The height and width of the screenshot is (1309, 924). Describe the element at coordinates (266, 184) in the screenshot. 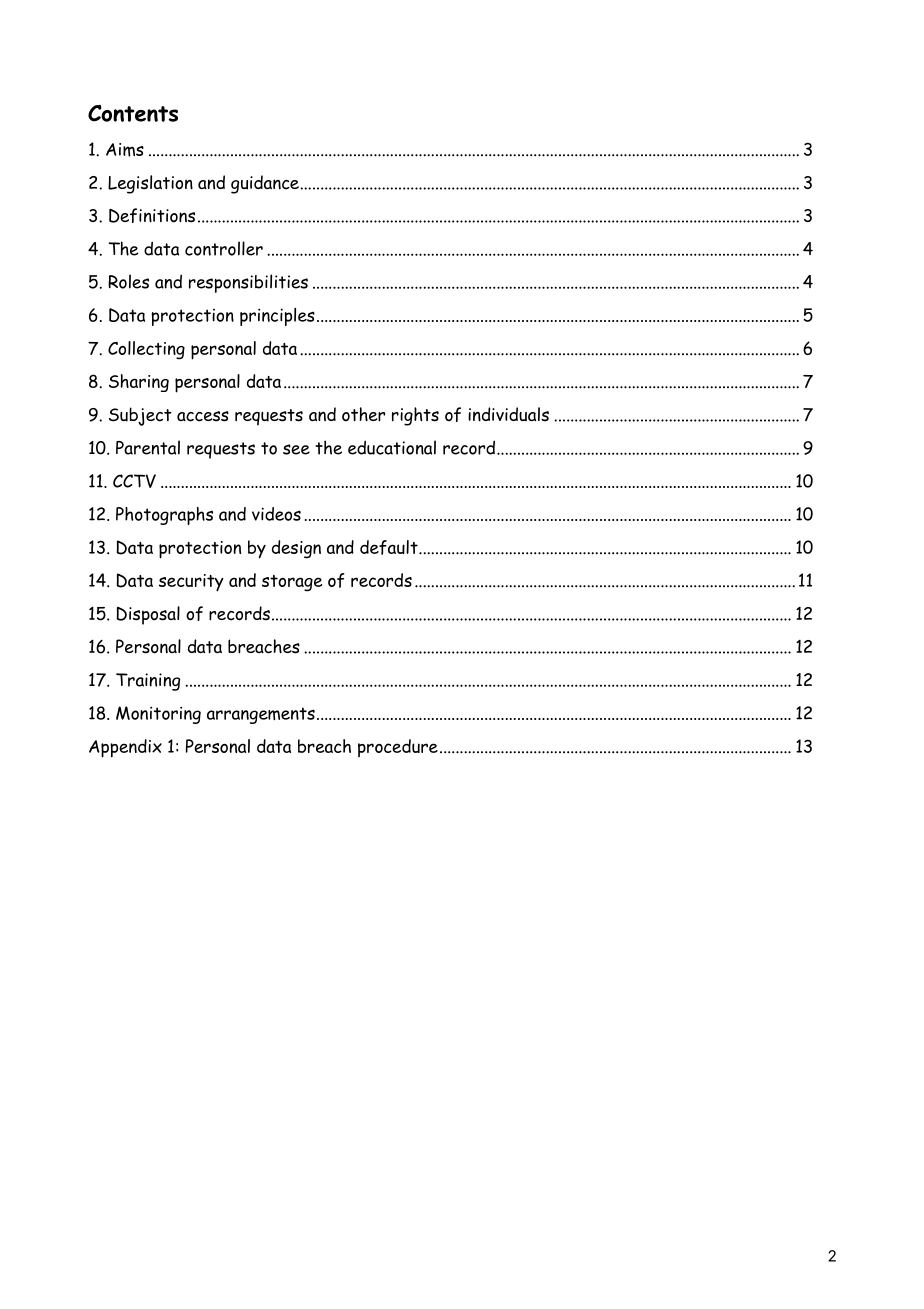

I see `guidance` at that location.
